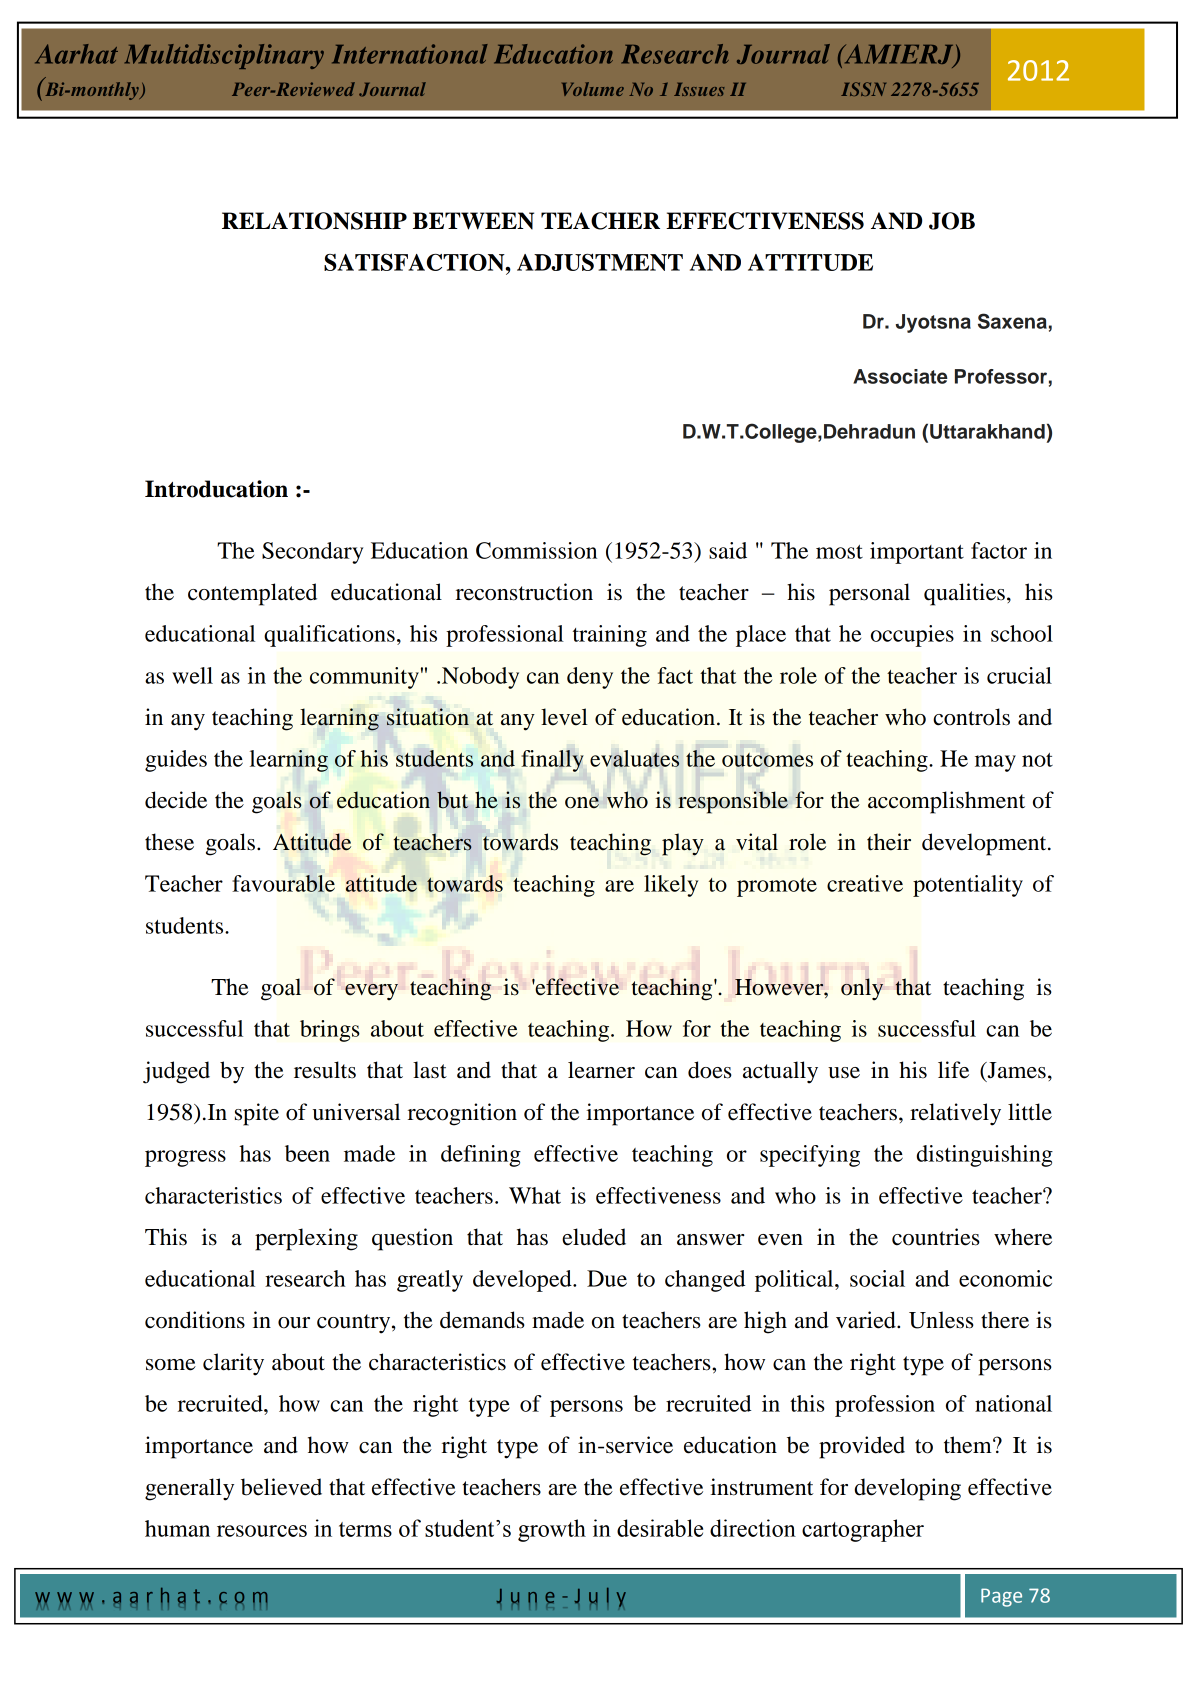 This page has width=1198, height=1694. What do you see at coordinates (908, 1489) in the page?
I see `developing` at bounding box center [908, 1489].
